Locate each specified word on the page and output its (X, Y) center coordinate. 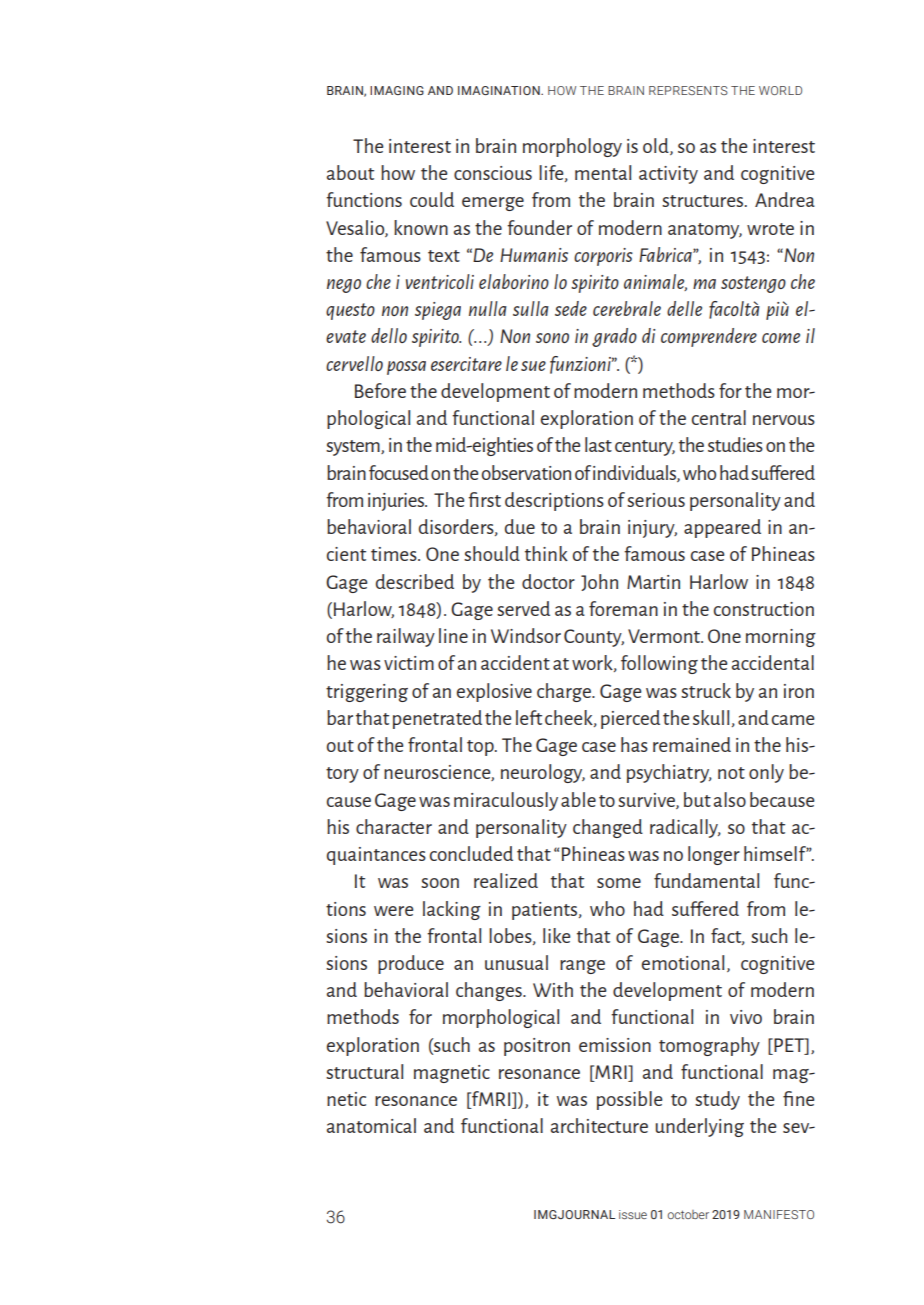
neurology (543, 773)
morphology (572, 147)
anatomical (371, 1125)
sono (552, 338)
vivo (746, 1017)
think (546, 553)
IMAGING (397, 90)
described (415, 581)
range (582, 967)
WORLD (780, 90)
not (731, 773)
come (781, 338)
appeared (722, 528)
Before (380, 390)
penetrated (437, 719)
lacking (452, 910)
